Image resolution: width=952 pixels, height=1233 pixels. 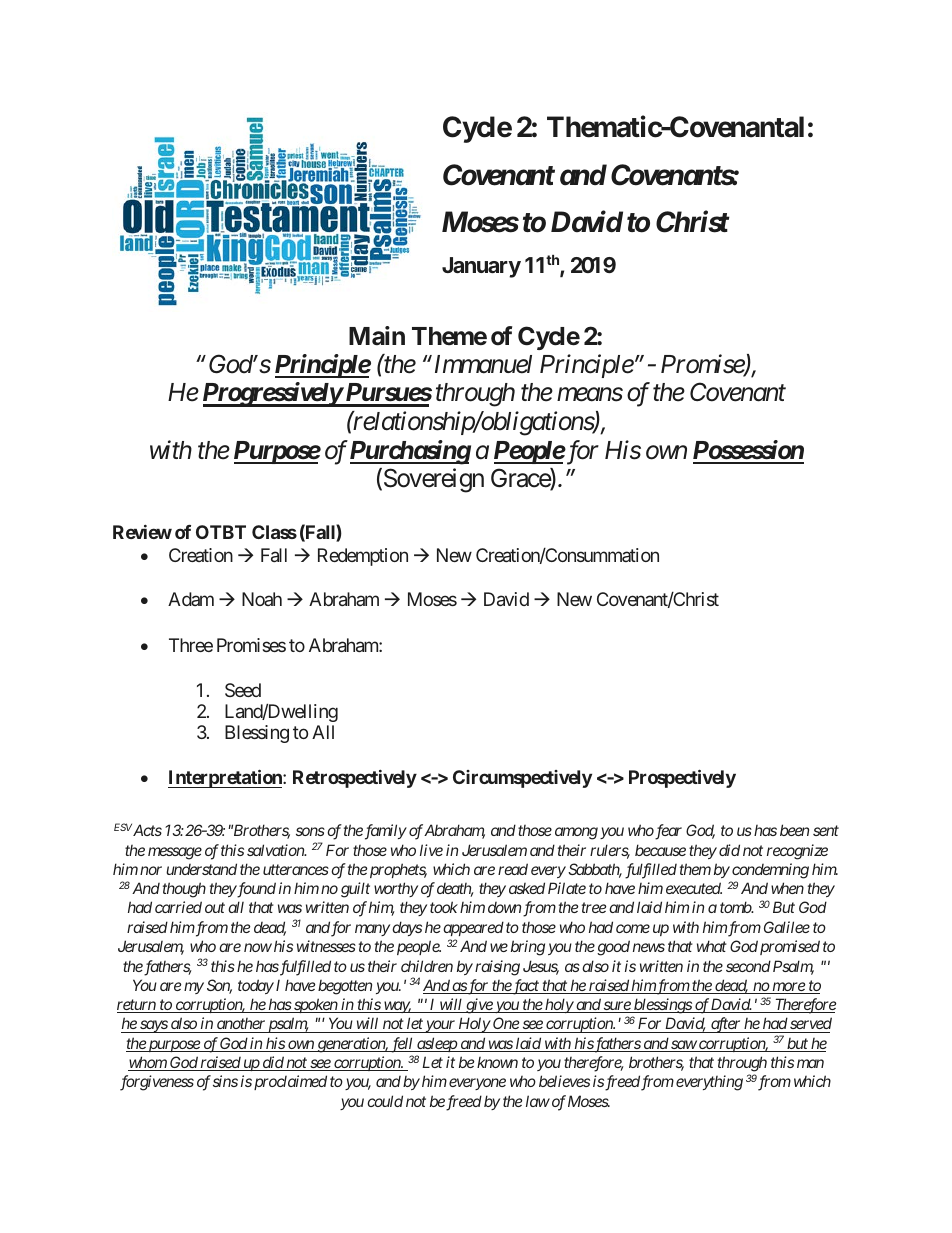 I want to click on Review, so click(x=142, y=532).
